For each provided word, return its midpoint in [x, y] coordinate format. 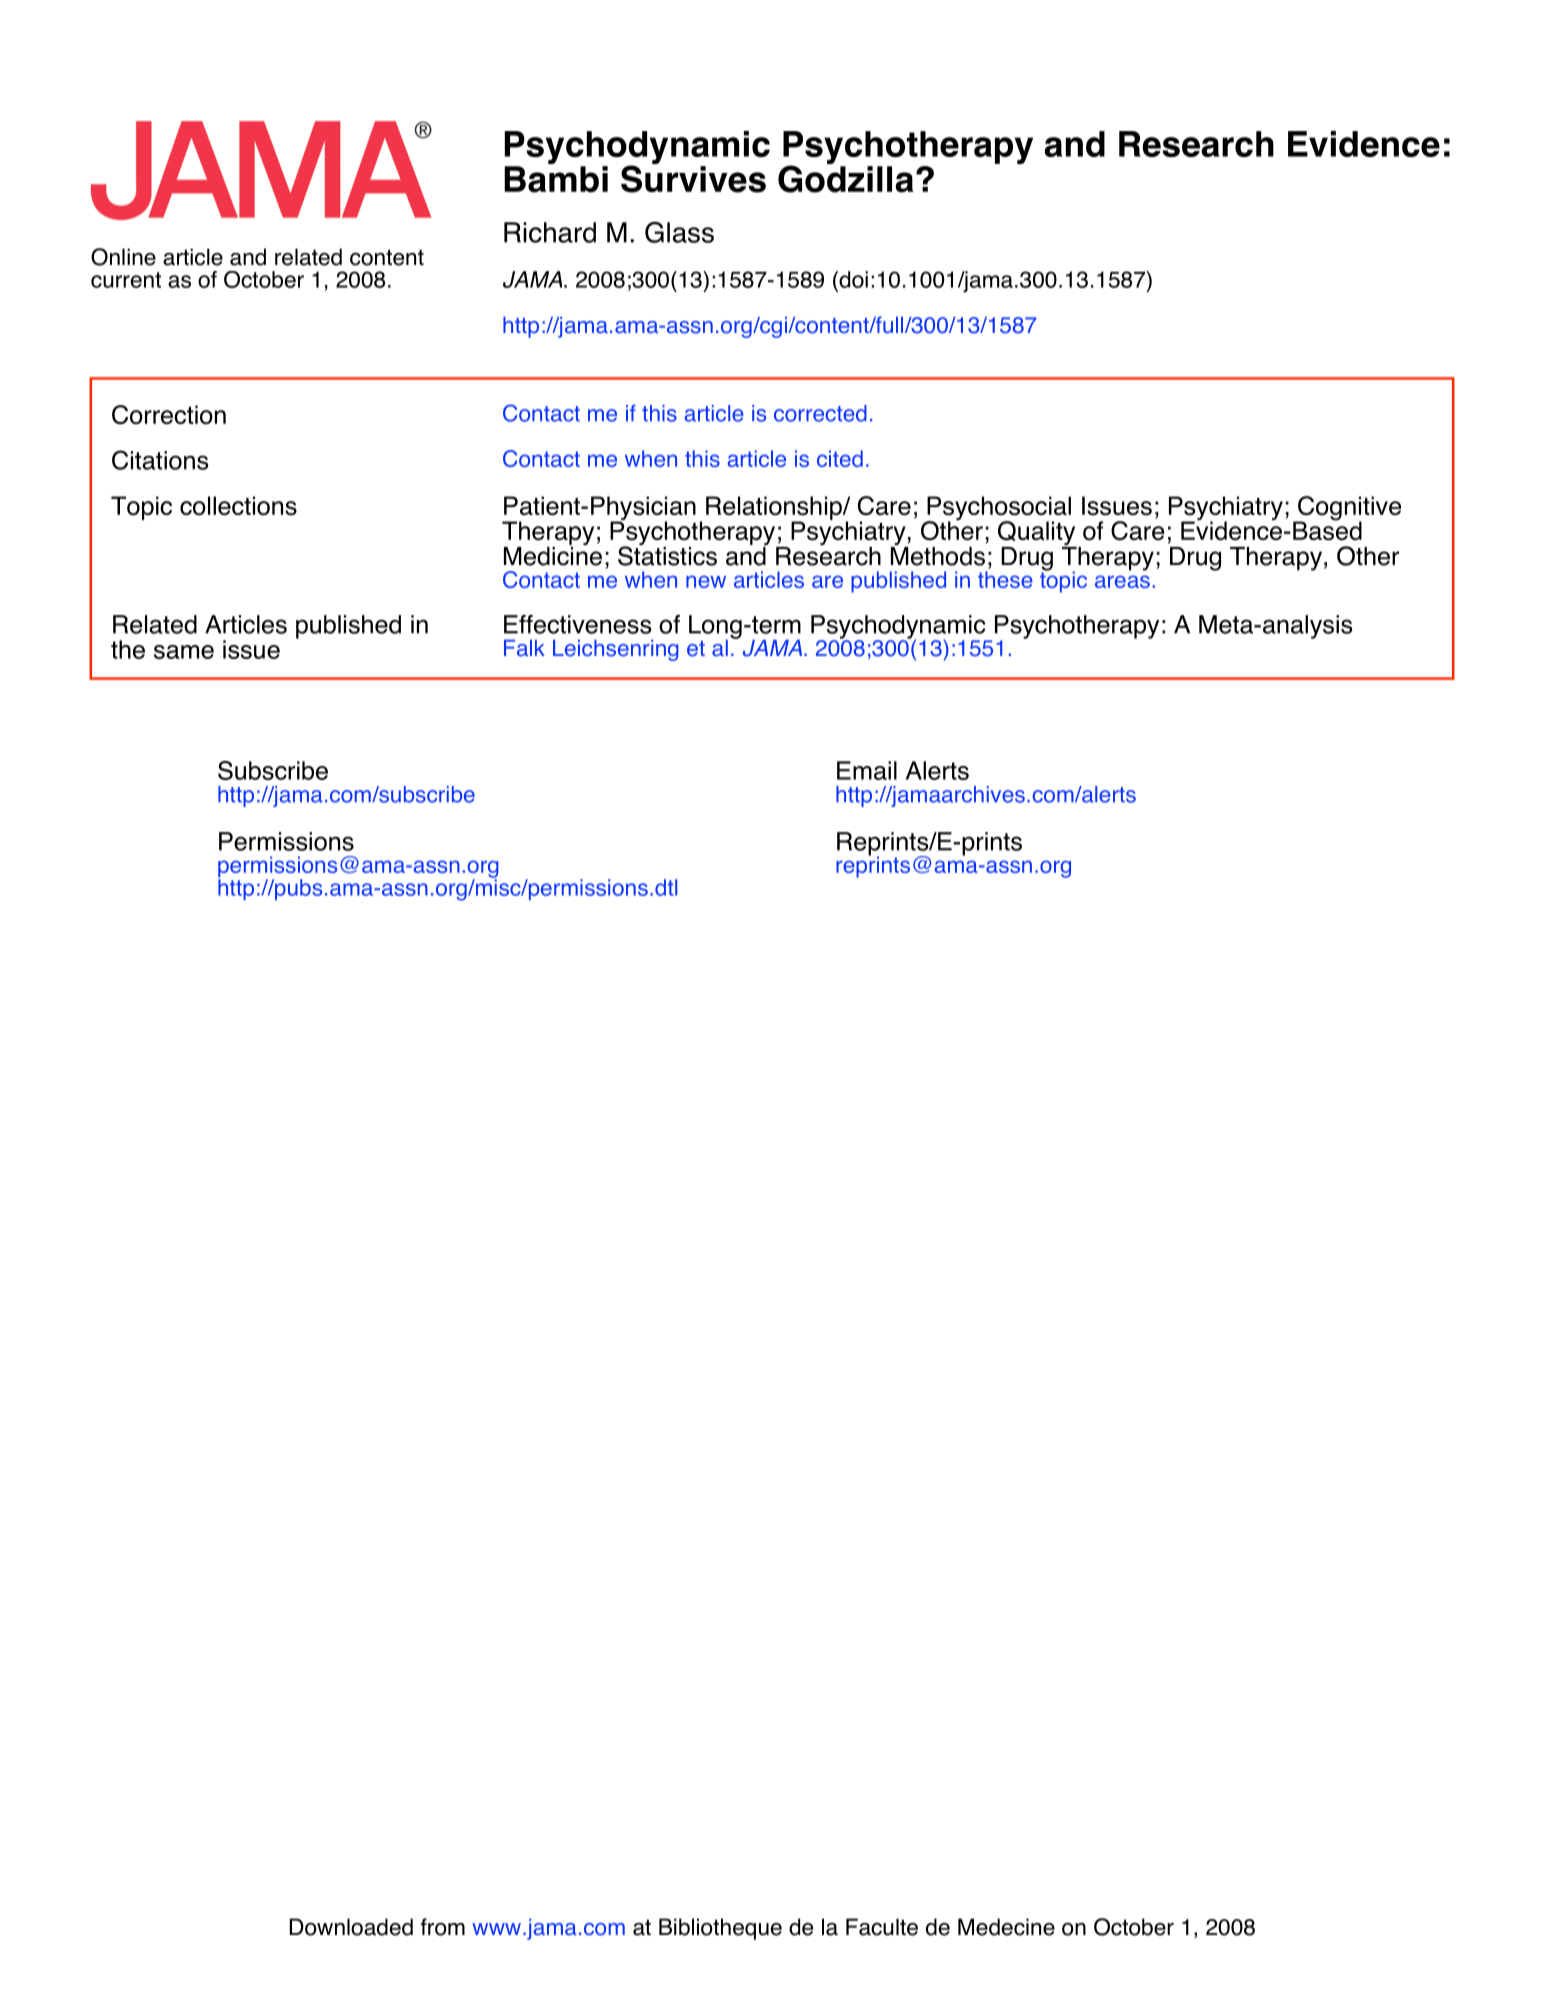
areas [1122, 581]
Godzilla [846, 178]
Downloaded [351, 1927]
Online [123, 257]
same [184, 652]
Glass [679, 232]
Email [867, 770]
